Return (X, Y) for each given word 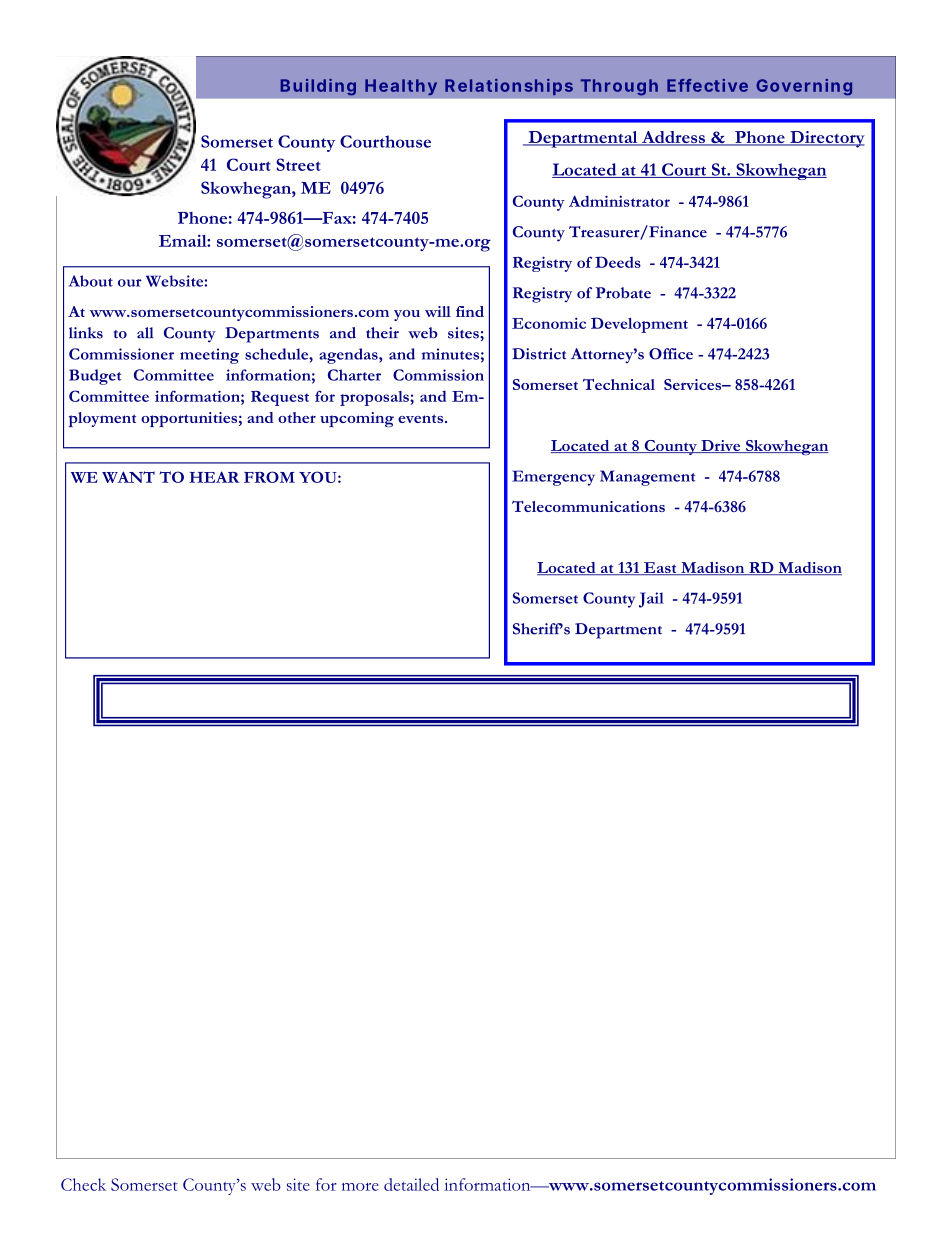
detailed (411, 1184)
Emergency (553, 478)
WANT (128, 477)
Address (673, 138)
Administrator (619, 201)
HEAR (214, 477)
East (660, 568)
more (360, 1187)
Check (83, 1184)
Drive (721, 446)
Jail (651, 600)
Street (298, 164)
